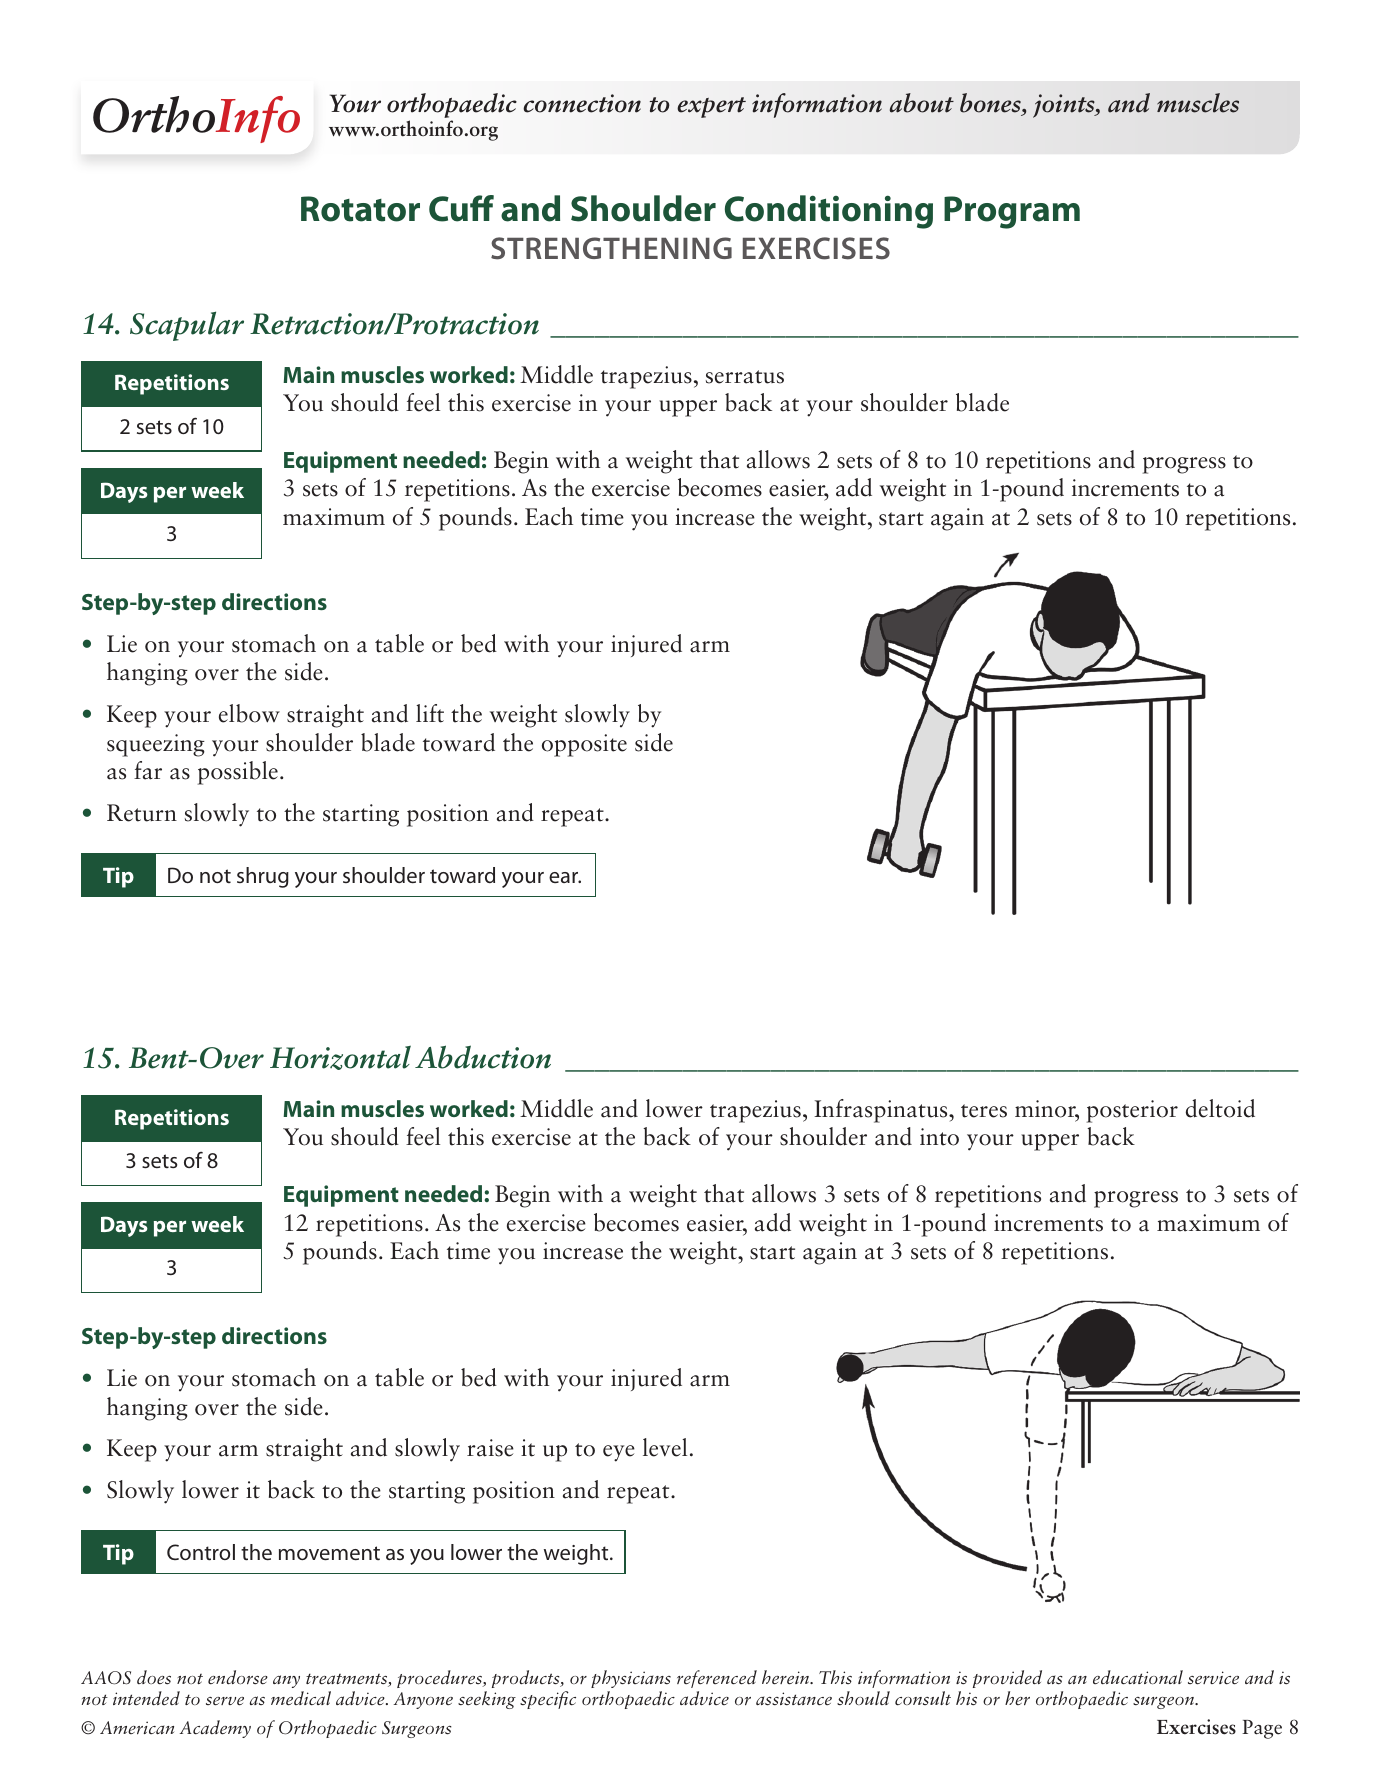  Describe the element at coordinates (711, 107) in the document. I see `expert` at that location.
